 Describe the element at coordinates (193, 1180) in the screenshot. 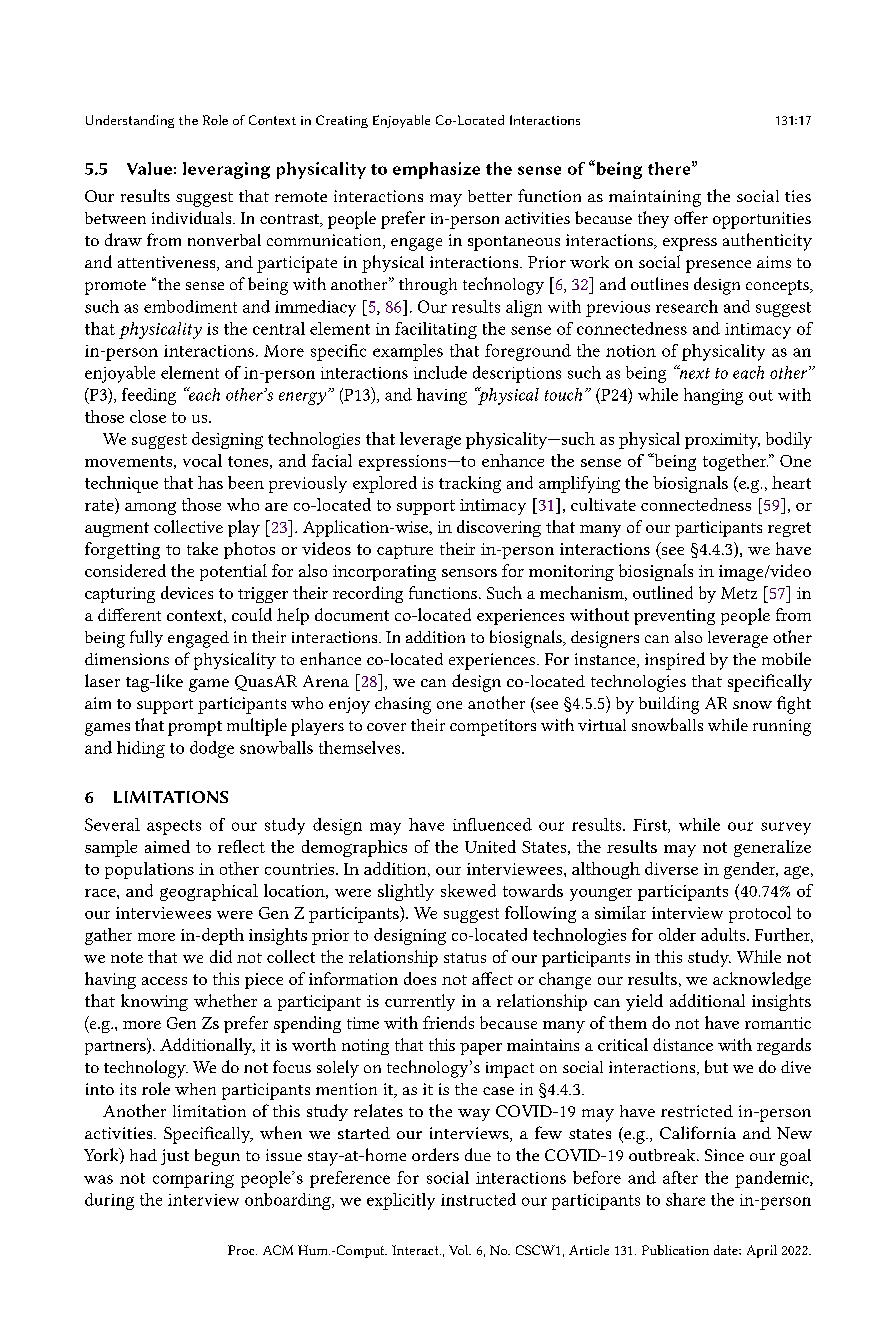

I see `comparing` at that location.
